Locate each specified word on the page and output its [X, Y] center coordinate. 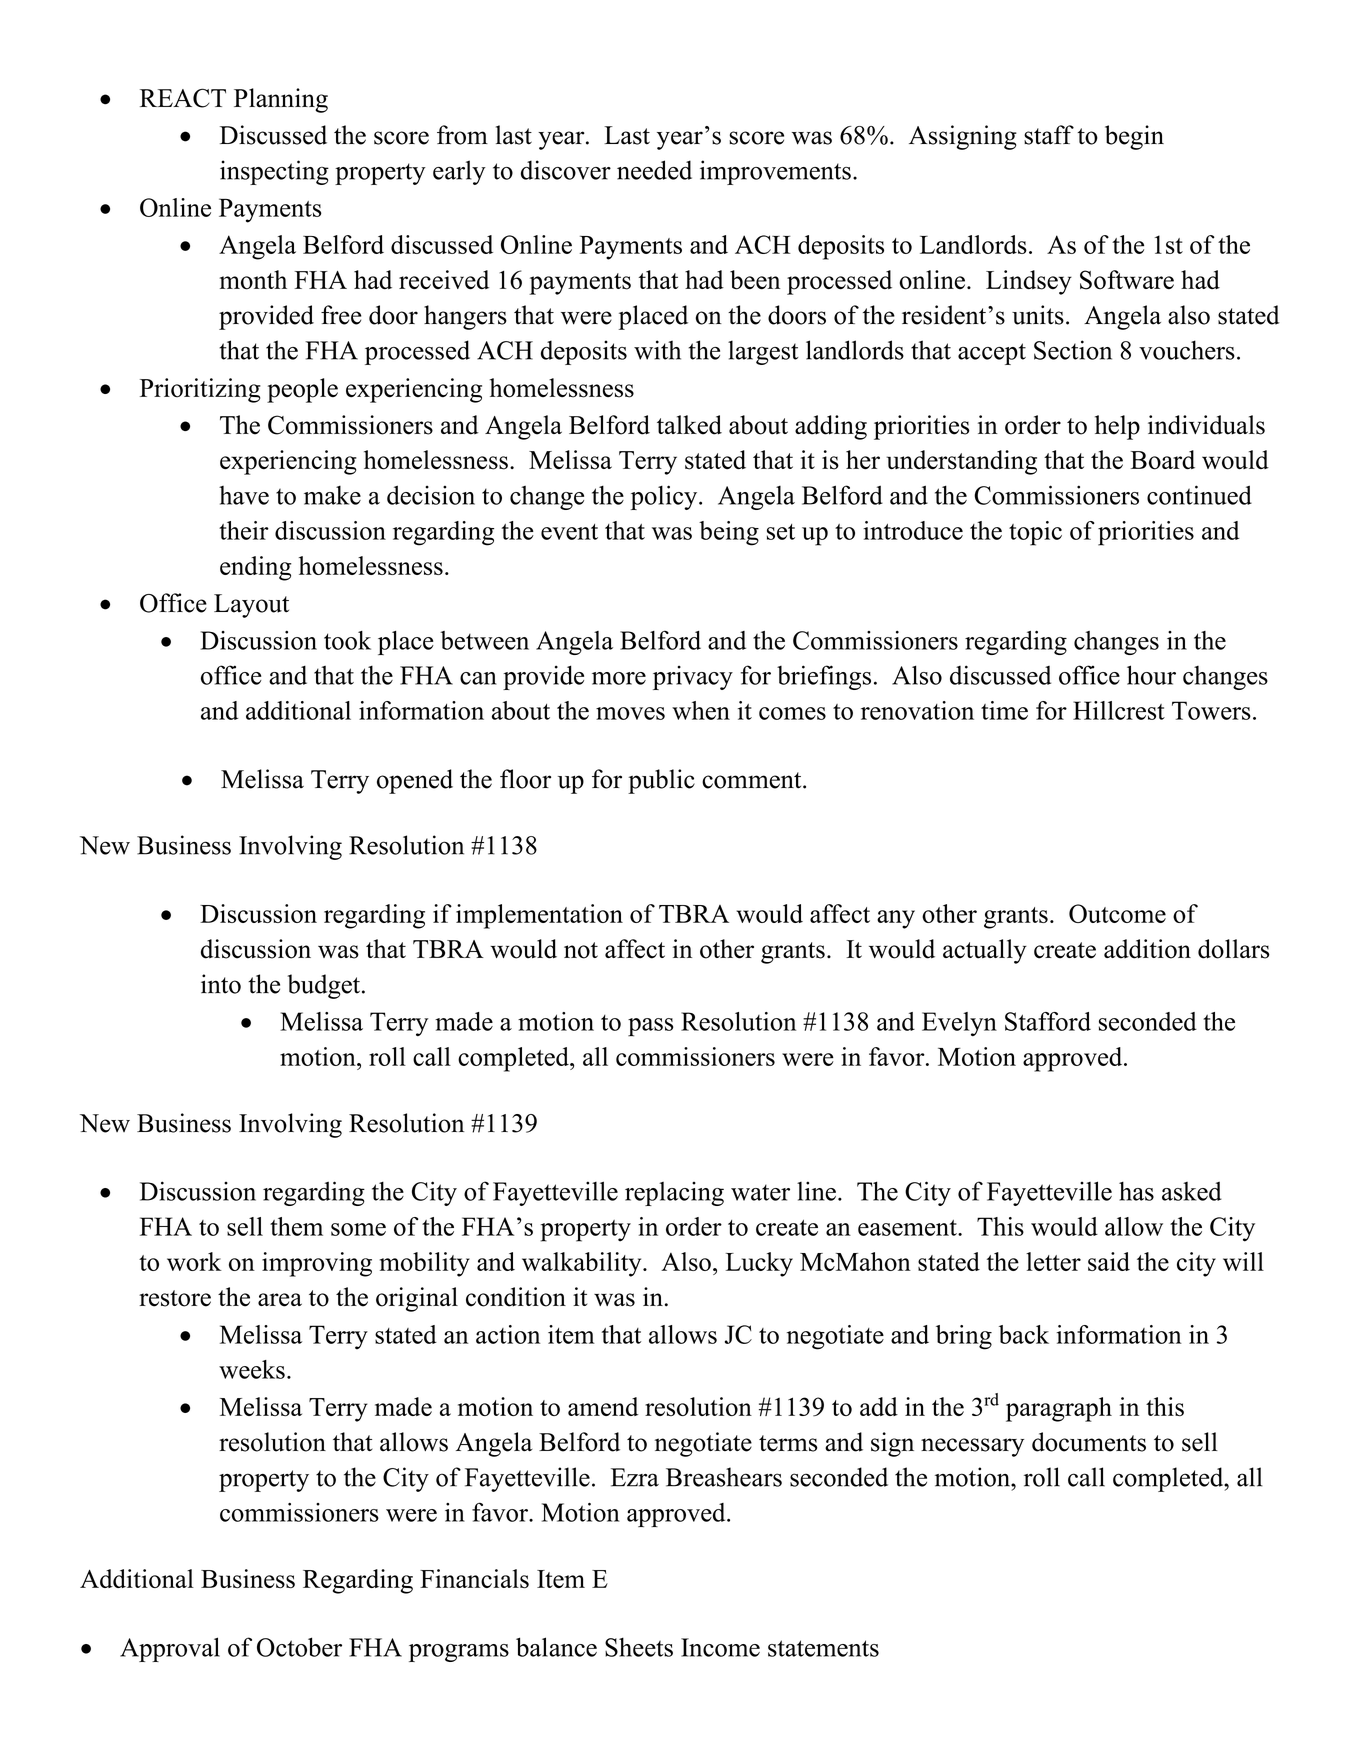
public [661, 781]
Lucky [759, 1264]
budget [323, 986]
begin [1134, 137]
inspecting [274, 172]
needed [654, 170]
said [1109, 1261]
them [296, 1226]
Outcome [1117, 913]
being [729, 533]
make [332, 495]
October [299, 1647]
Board [1163, 460]
